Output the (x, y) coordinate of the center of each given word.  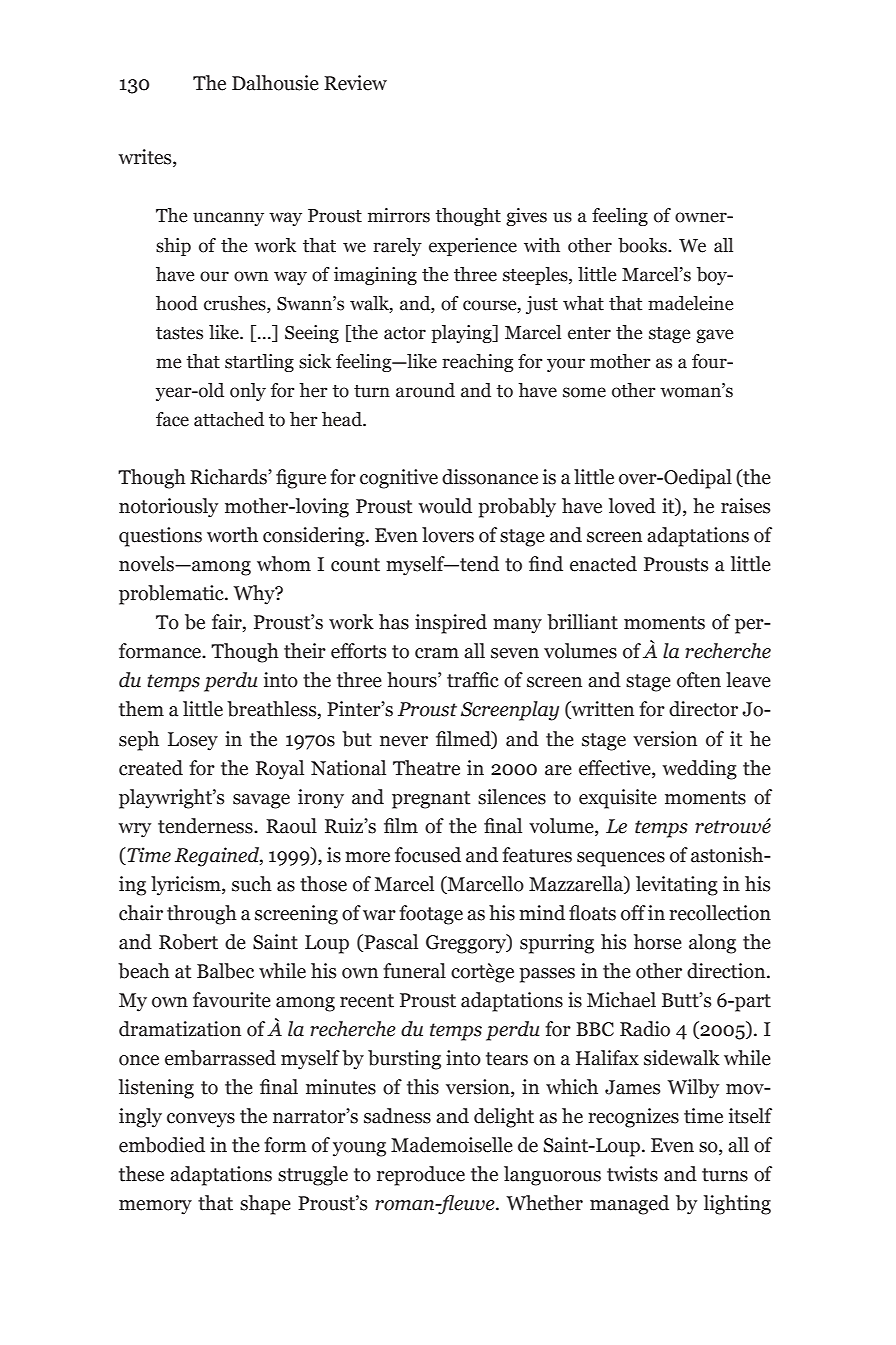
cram (437, 653)
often (699, 680)
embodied (162, 1145)
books (643, 245)
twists (632, 1174)
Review (355, 83)
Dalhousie (275, 83)
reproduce (421, 1176)
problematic (172, 595)
